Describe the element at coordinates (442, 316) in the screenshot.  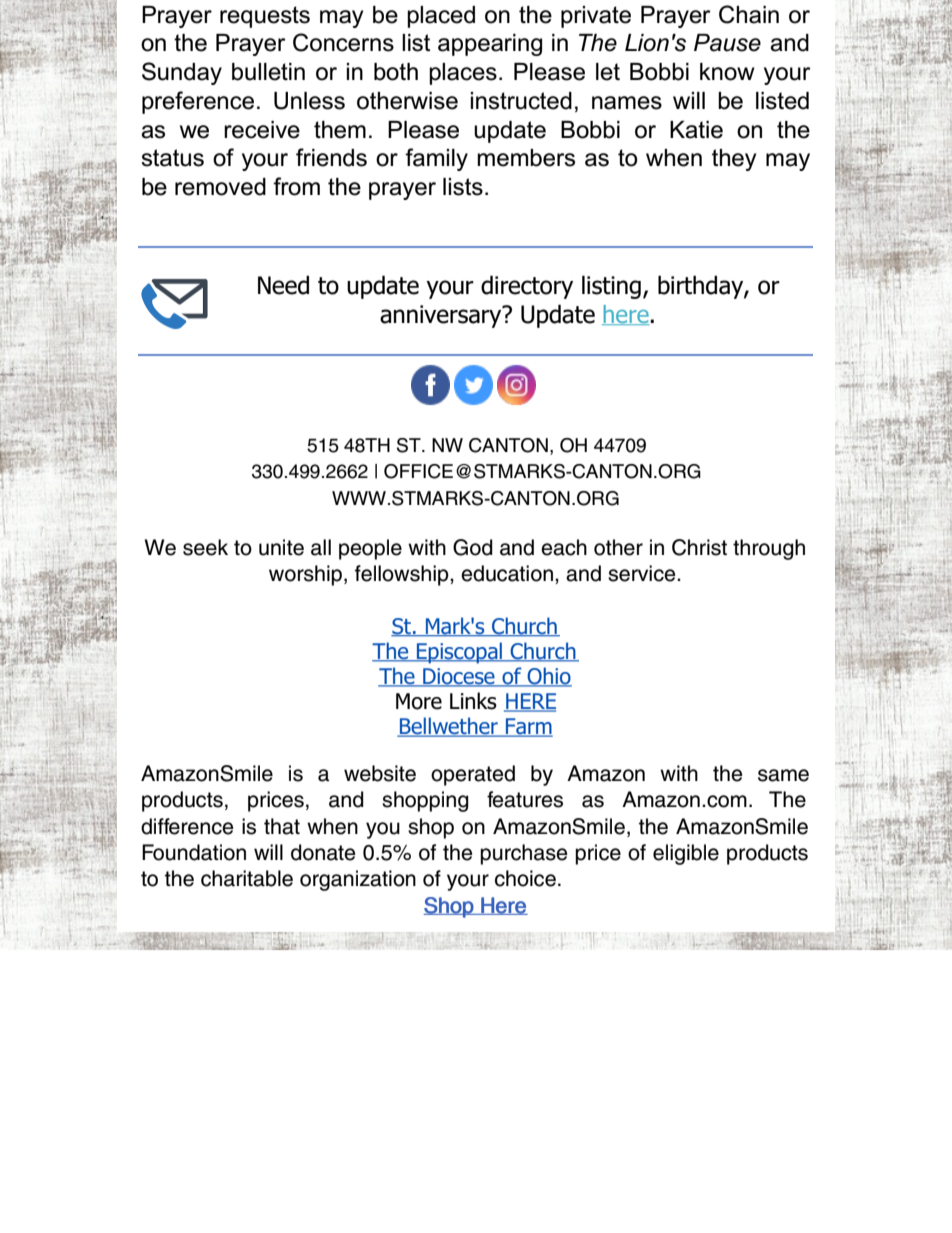
I see `anniversary` at that location.
